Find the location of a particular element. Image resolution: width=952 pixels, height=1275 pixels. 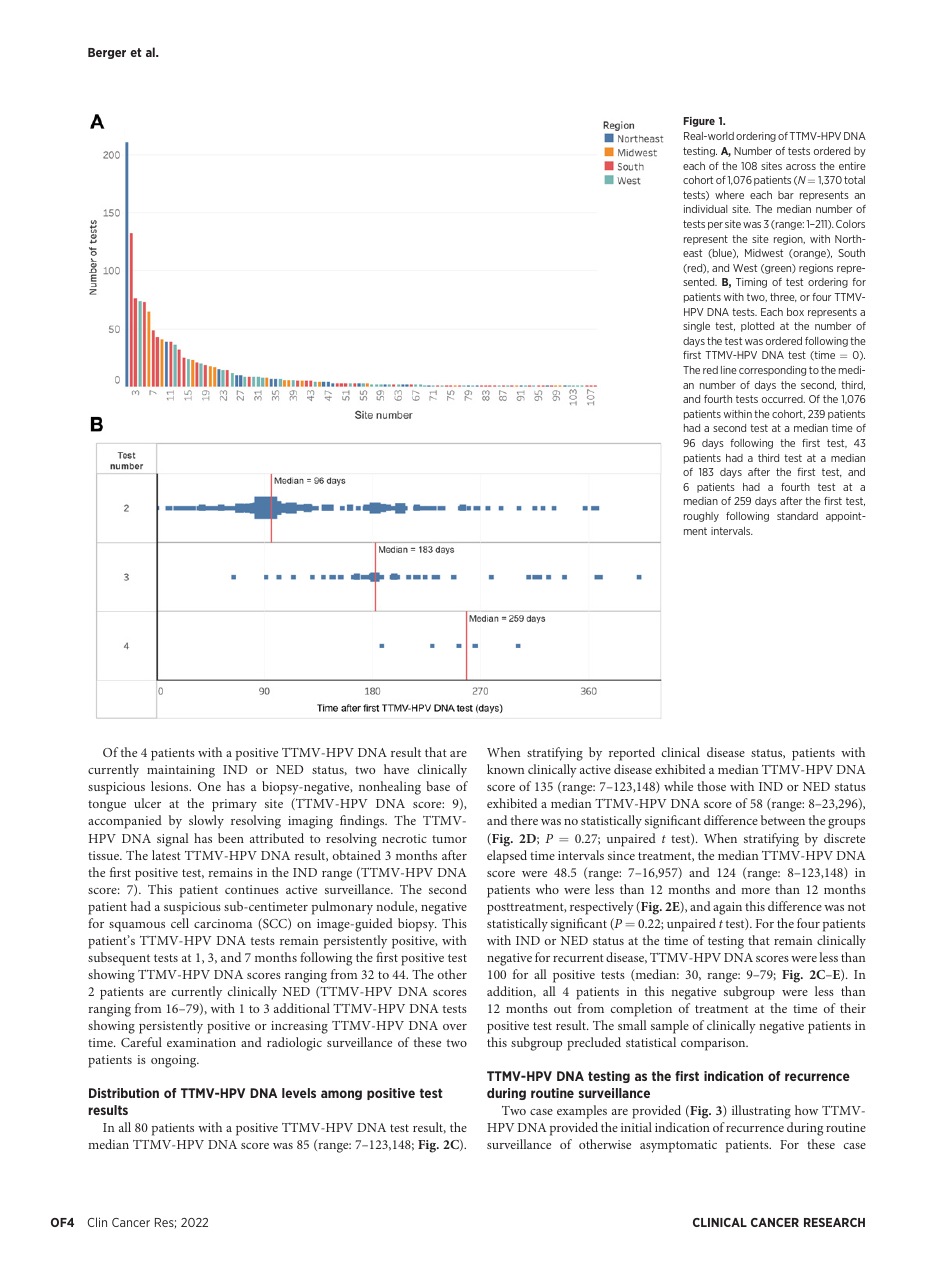

RESEARCH is located at coordinates (834, 1222).
